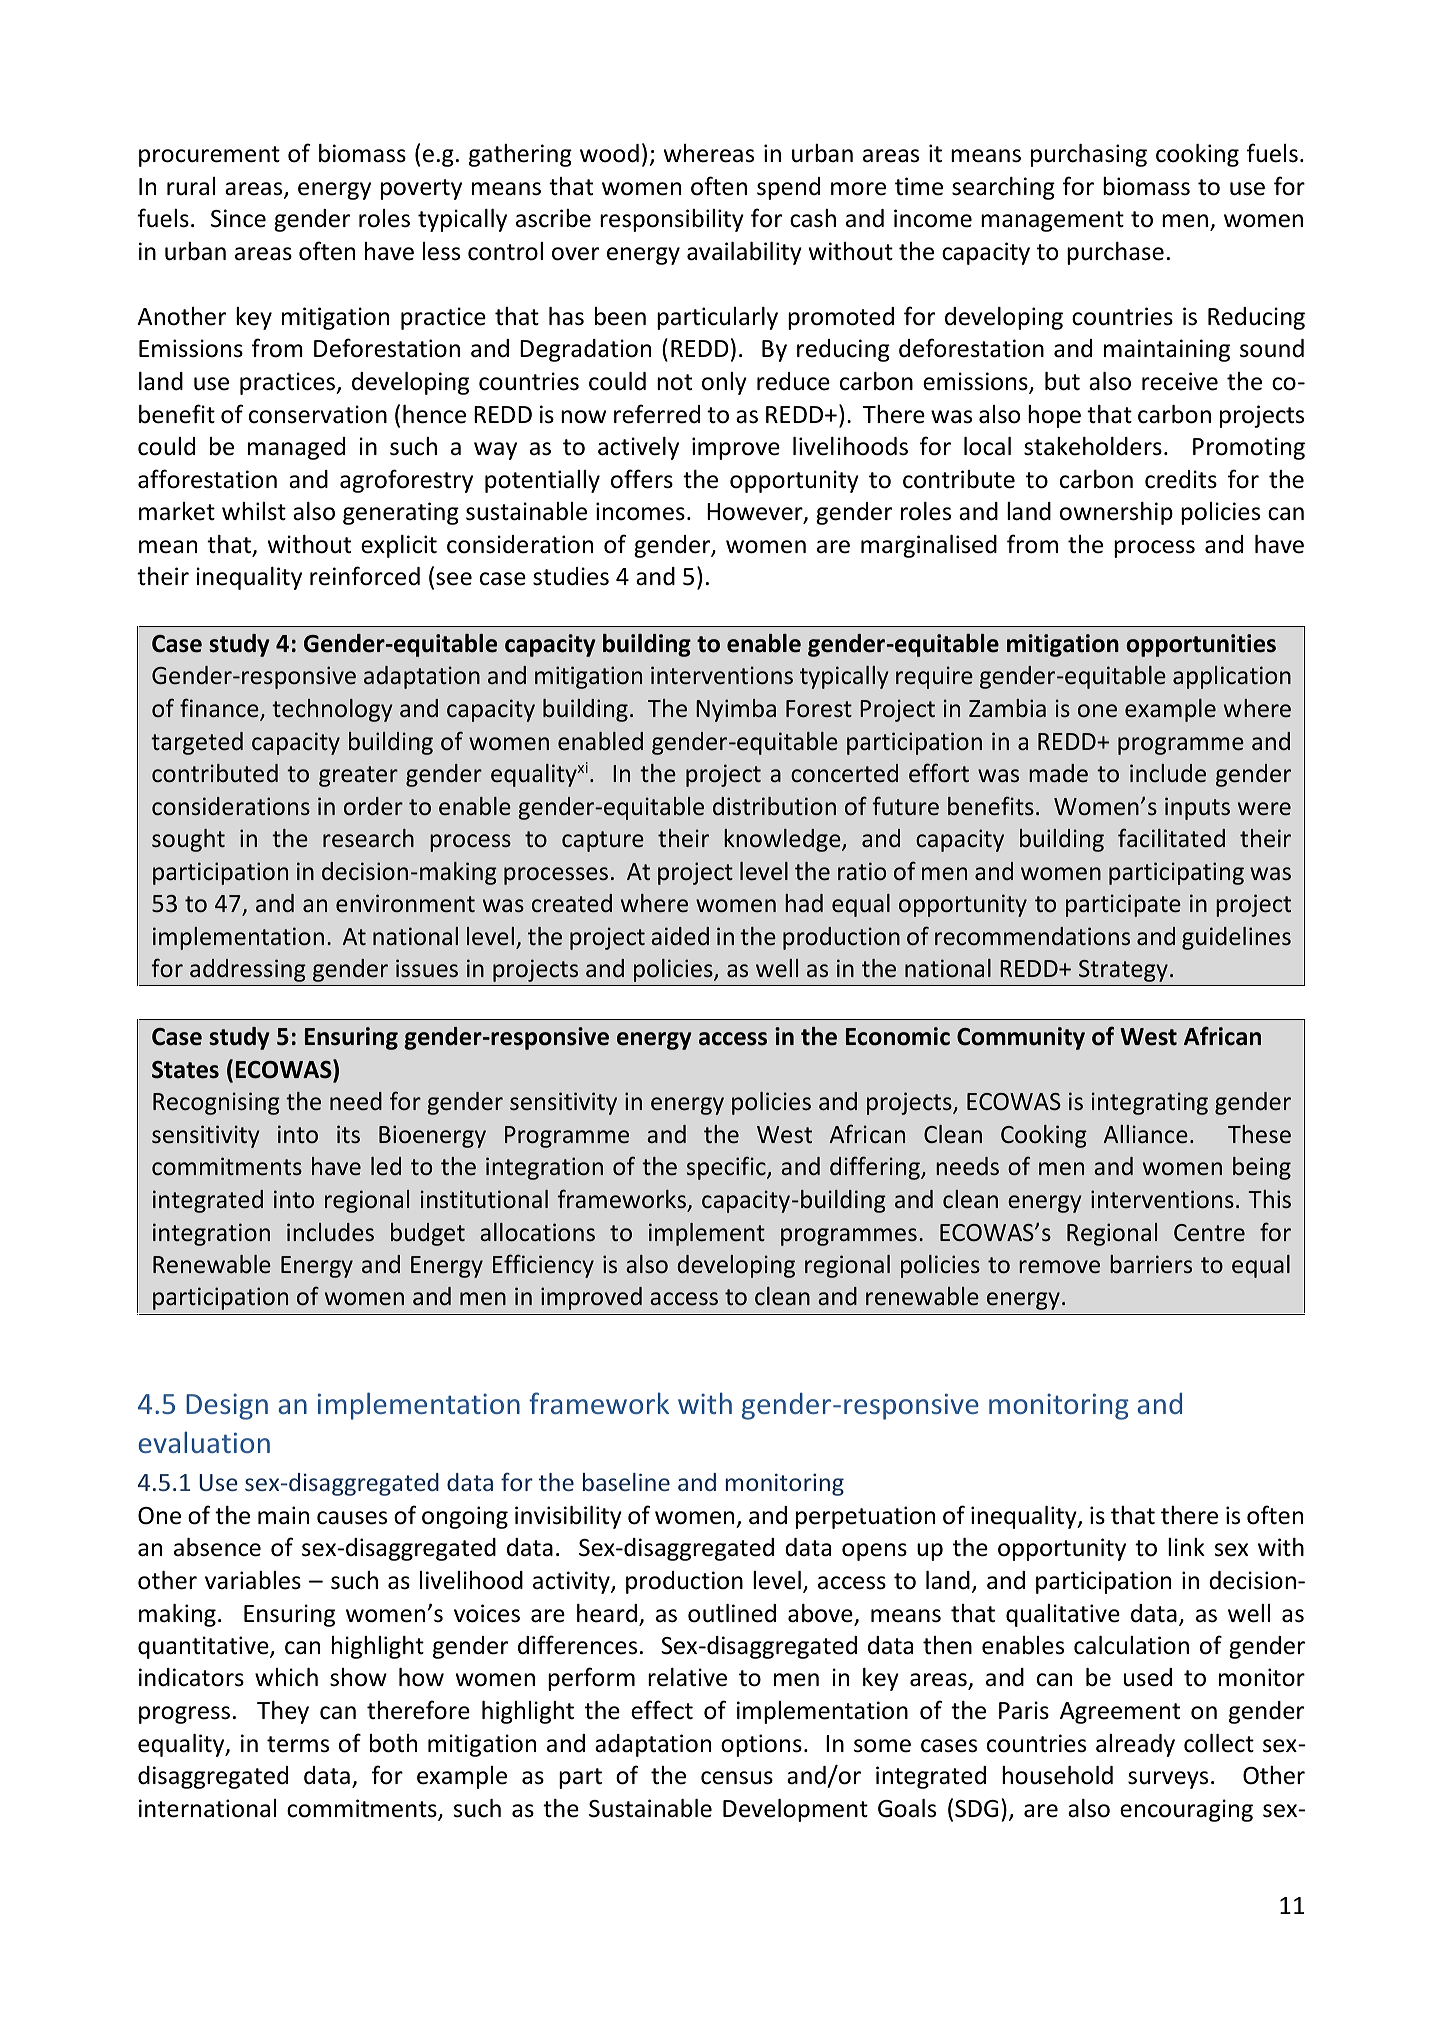 This screenshot has width=1444, height=2042. Describe the element at coordinates (672, 220) in the screenshot. I see `responsibility` at that location.
